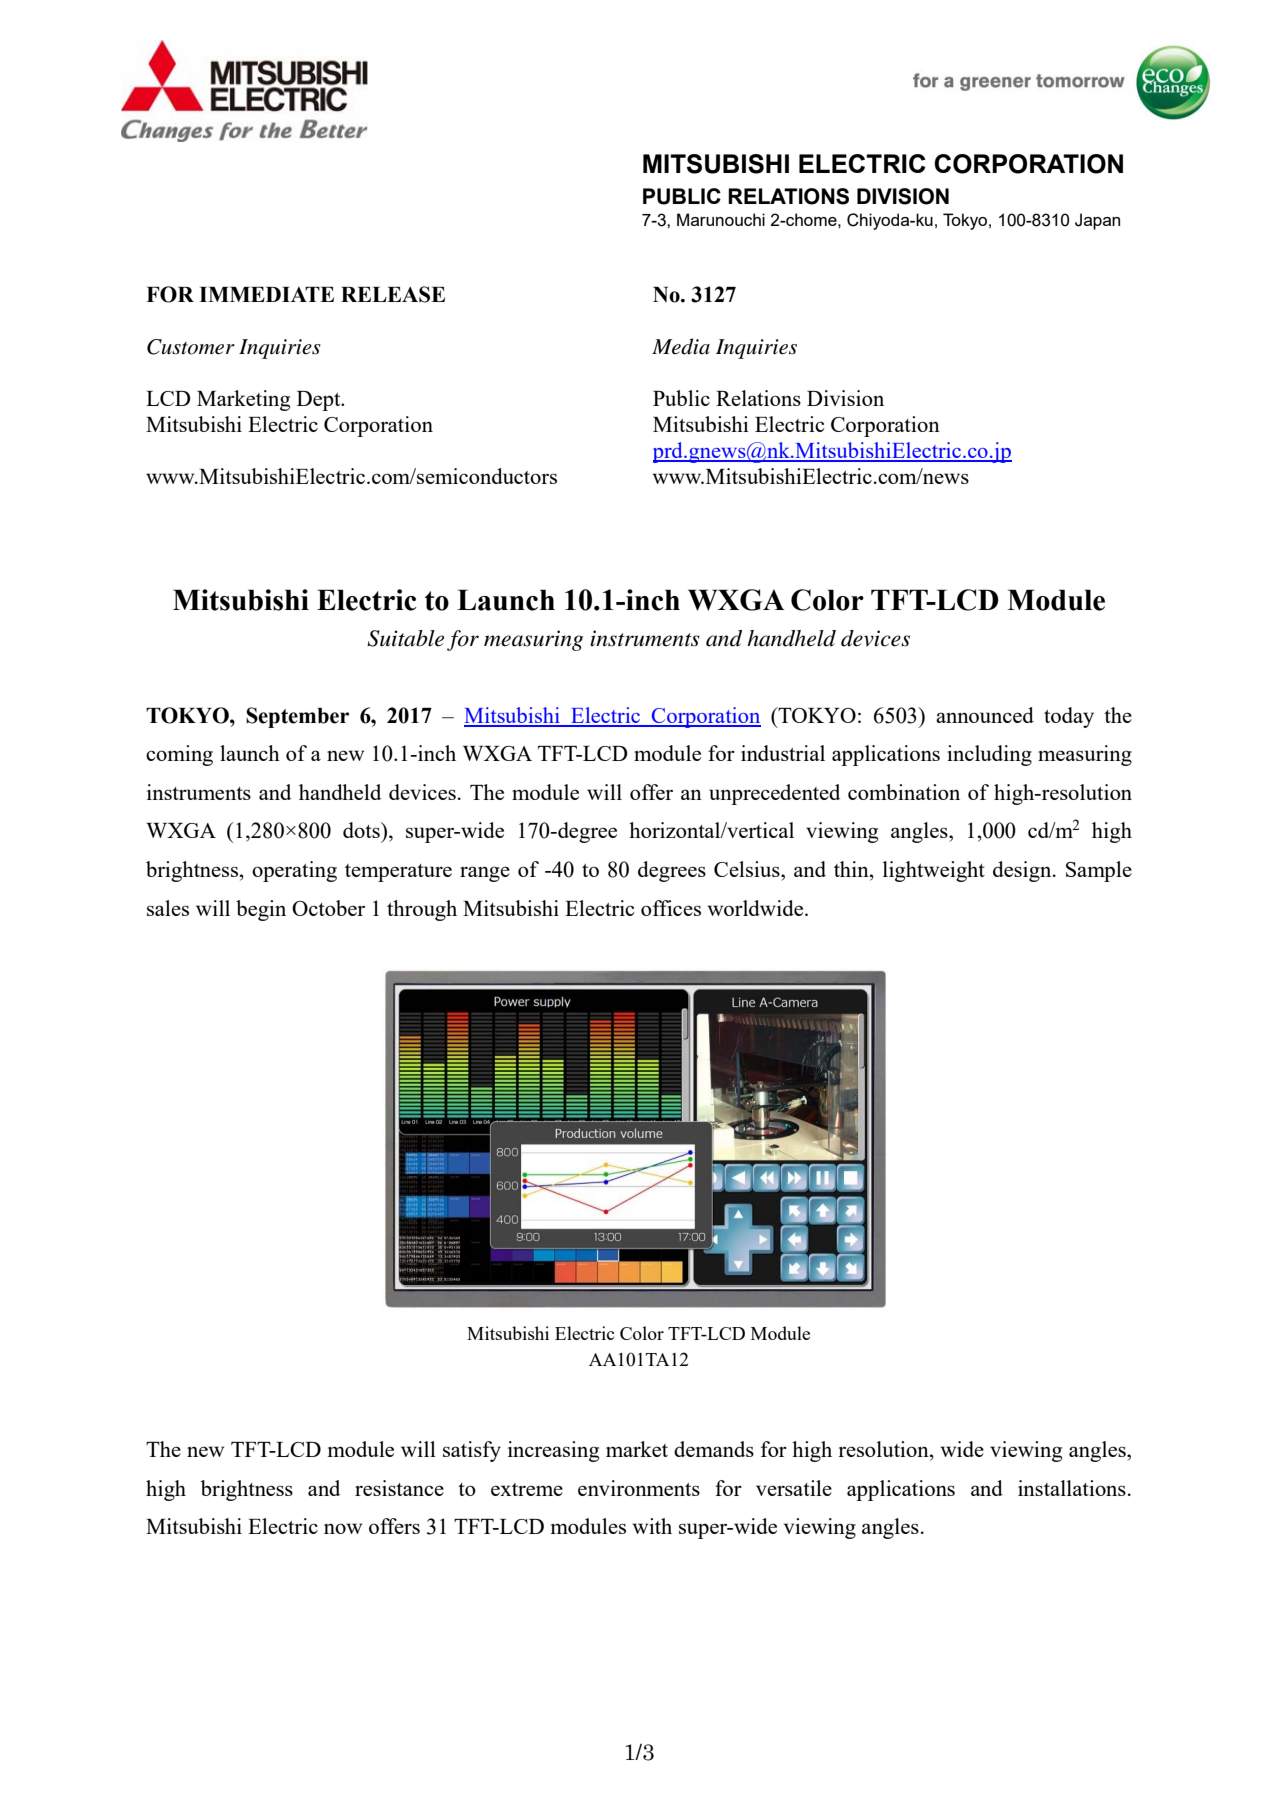 Image resolution: width=1278 pixels, height=1808 pixels. What do you see at coordinates (714, 1449) in the screenshot?
I see `demands` at bounding box center [714, 1449].
